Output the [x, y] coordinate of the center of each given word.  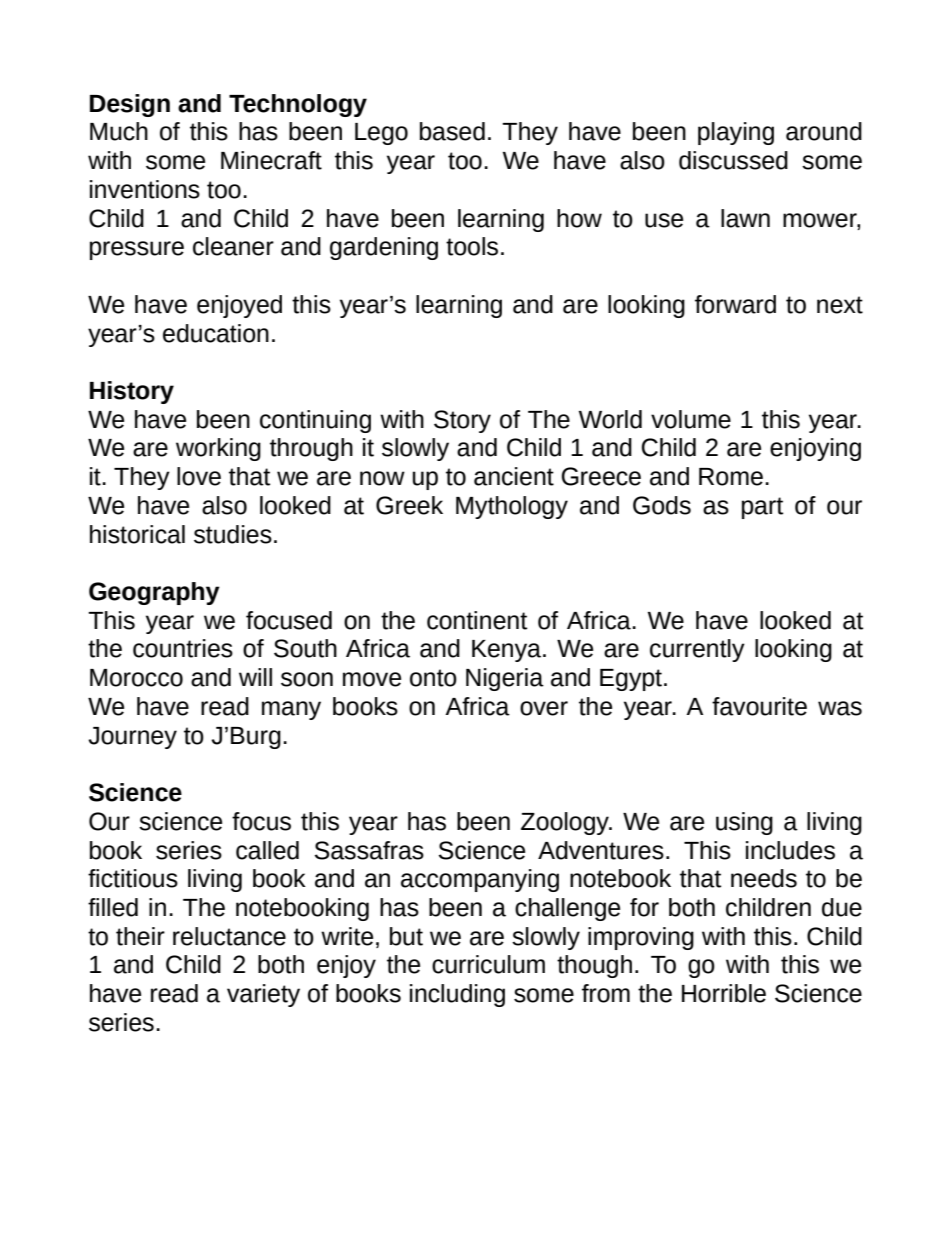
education [216, 333]
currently [697, 650]
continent [477, 620]
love [199, 476]
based [452, 131]
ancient [514, 476]
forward [735, 304]
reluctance [229, 936]
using [744, 823]
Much [119, 131]
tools [472, 246]
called [267, 850]
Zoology [566, 823]
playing [736, 133]
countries [183, 648]
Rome [731, 477]
